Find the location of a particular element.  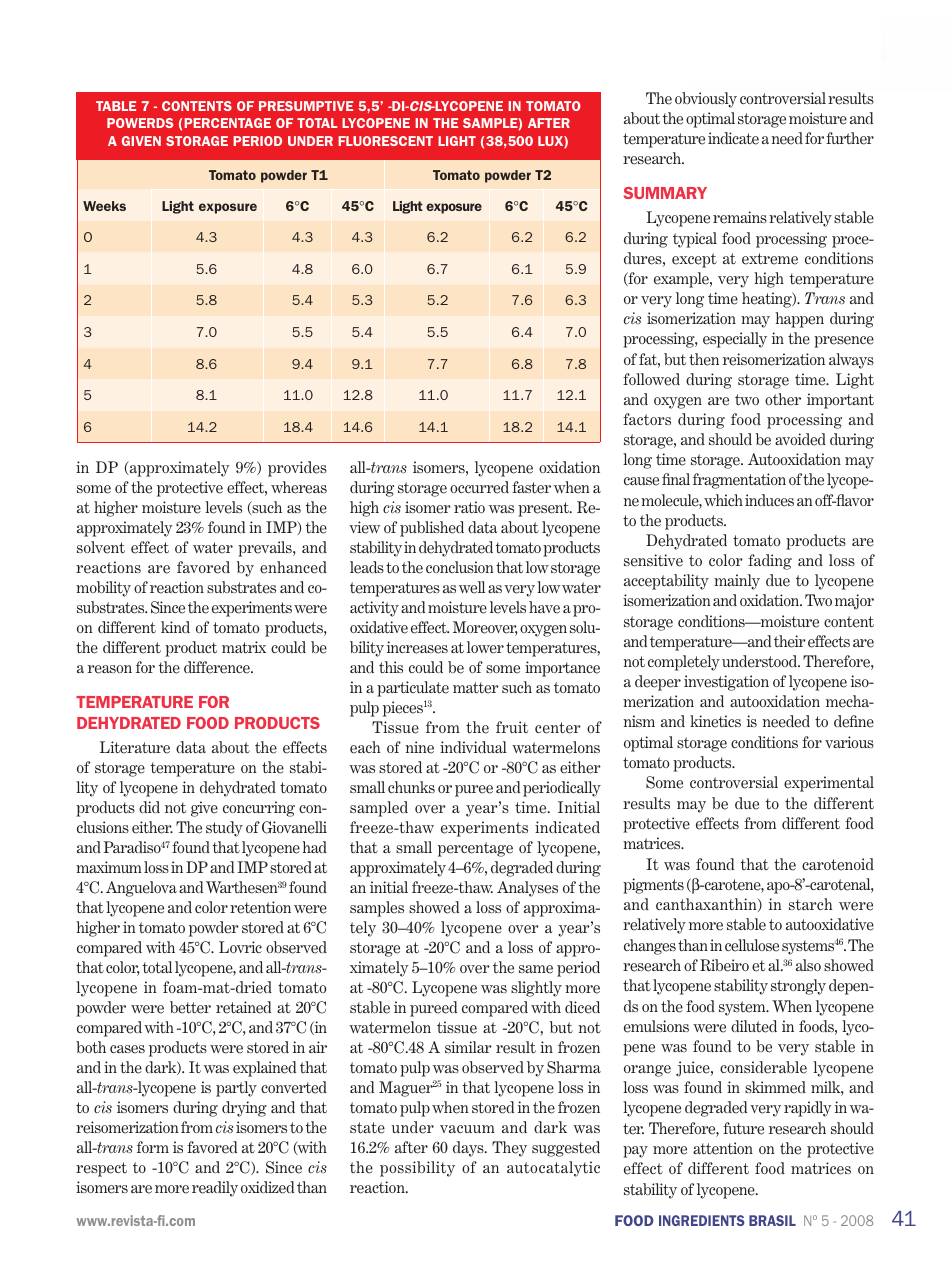

cellulose is located at coordinates (752, 945).
